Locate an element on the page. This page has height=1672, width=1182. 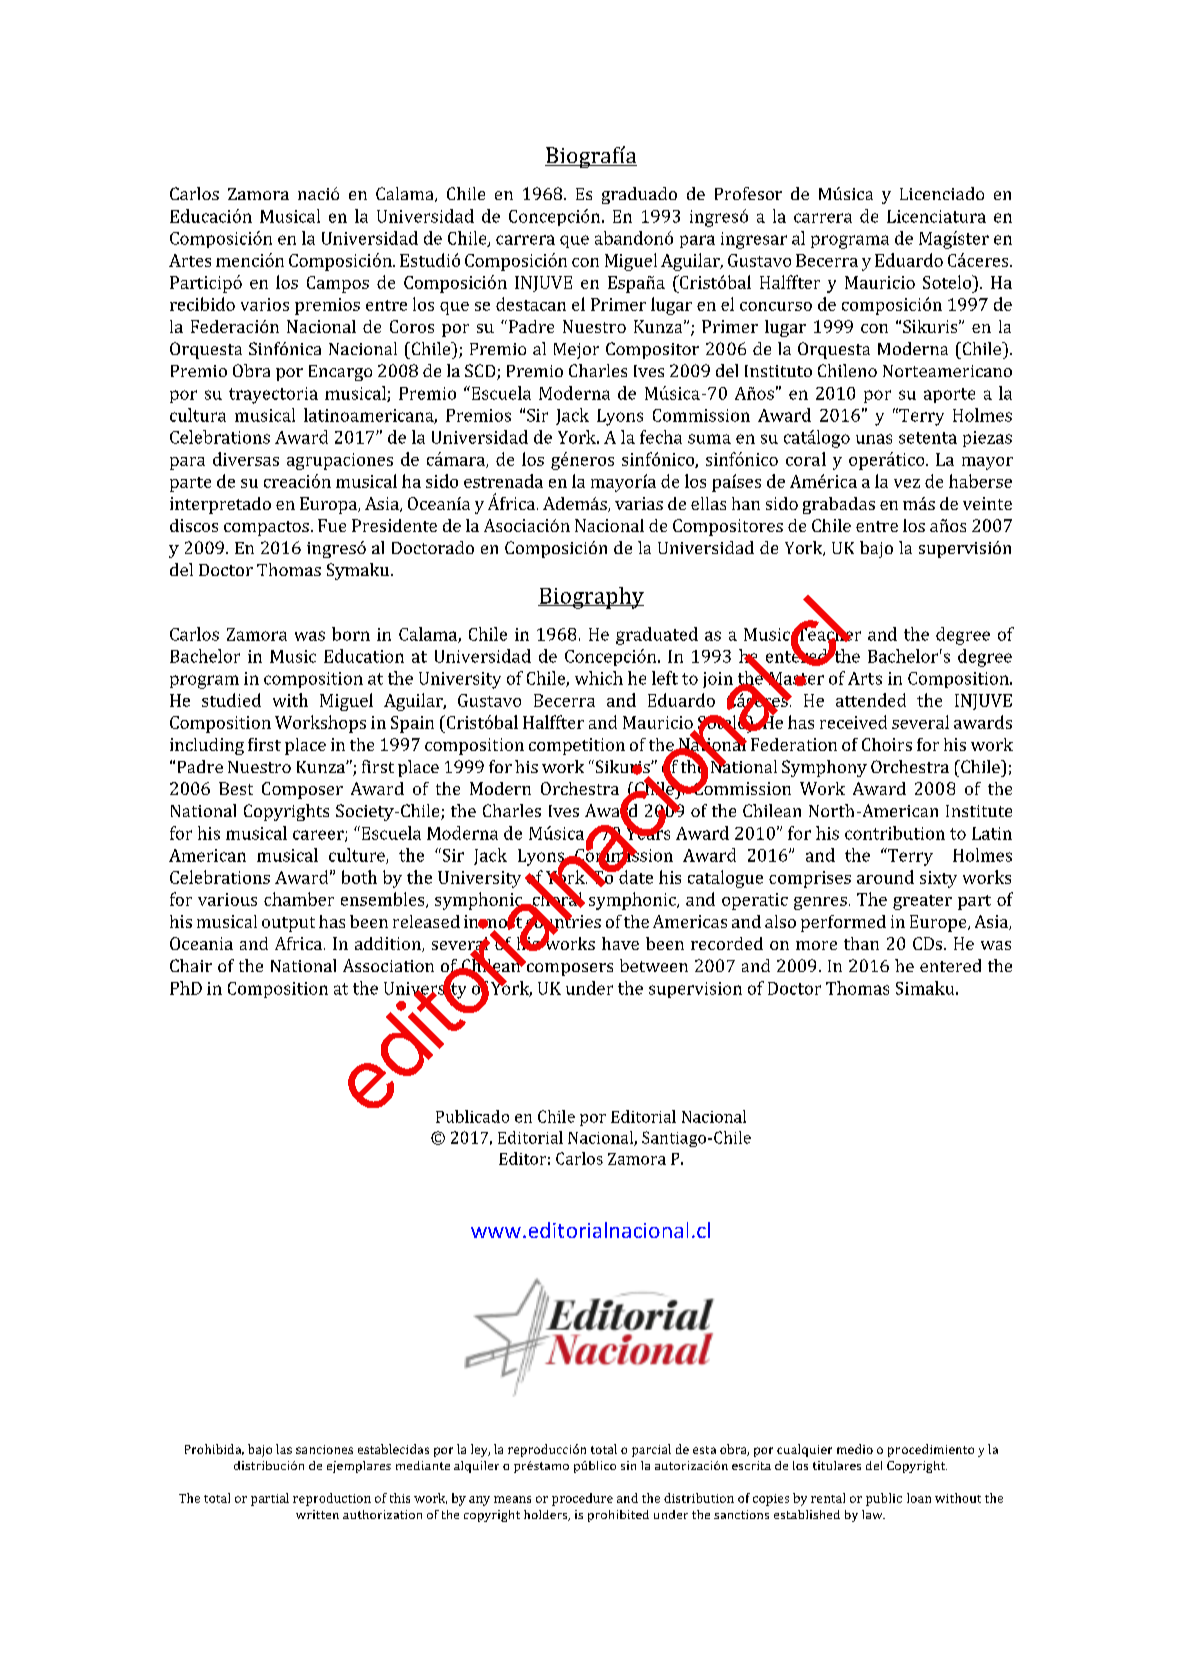
Campos is located at coordinates (338, 284).
